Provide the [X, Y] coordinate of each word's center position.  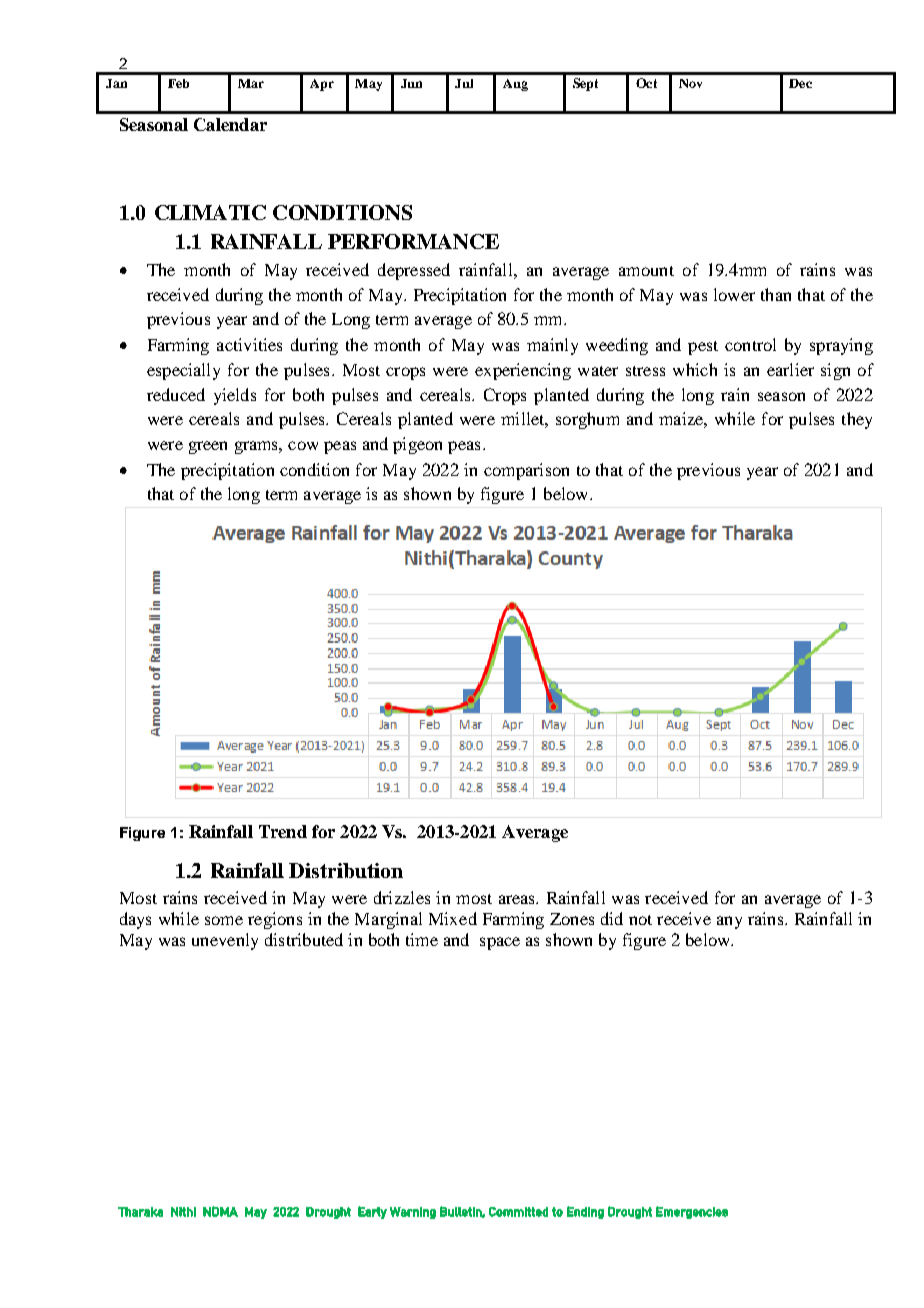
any [729, 922]
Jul [464, 83]
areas [518, 899]
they [857, 420]
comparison [526, 471]
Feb [178, 83]
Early [372, 1212]
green [208, 447]
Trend [283, 831]
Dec [800, 83]
